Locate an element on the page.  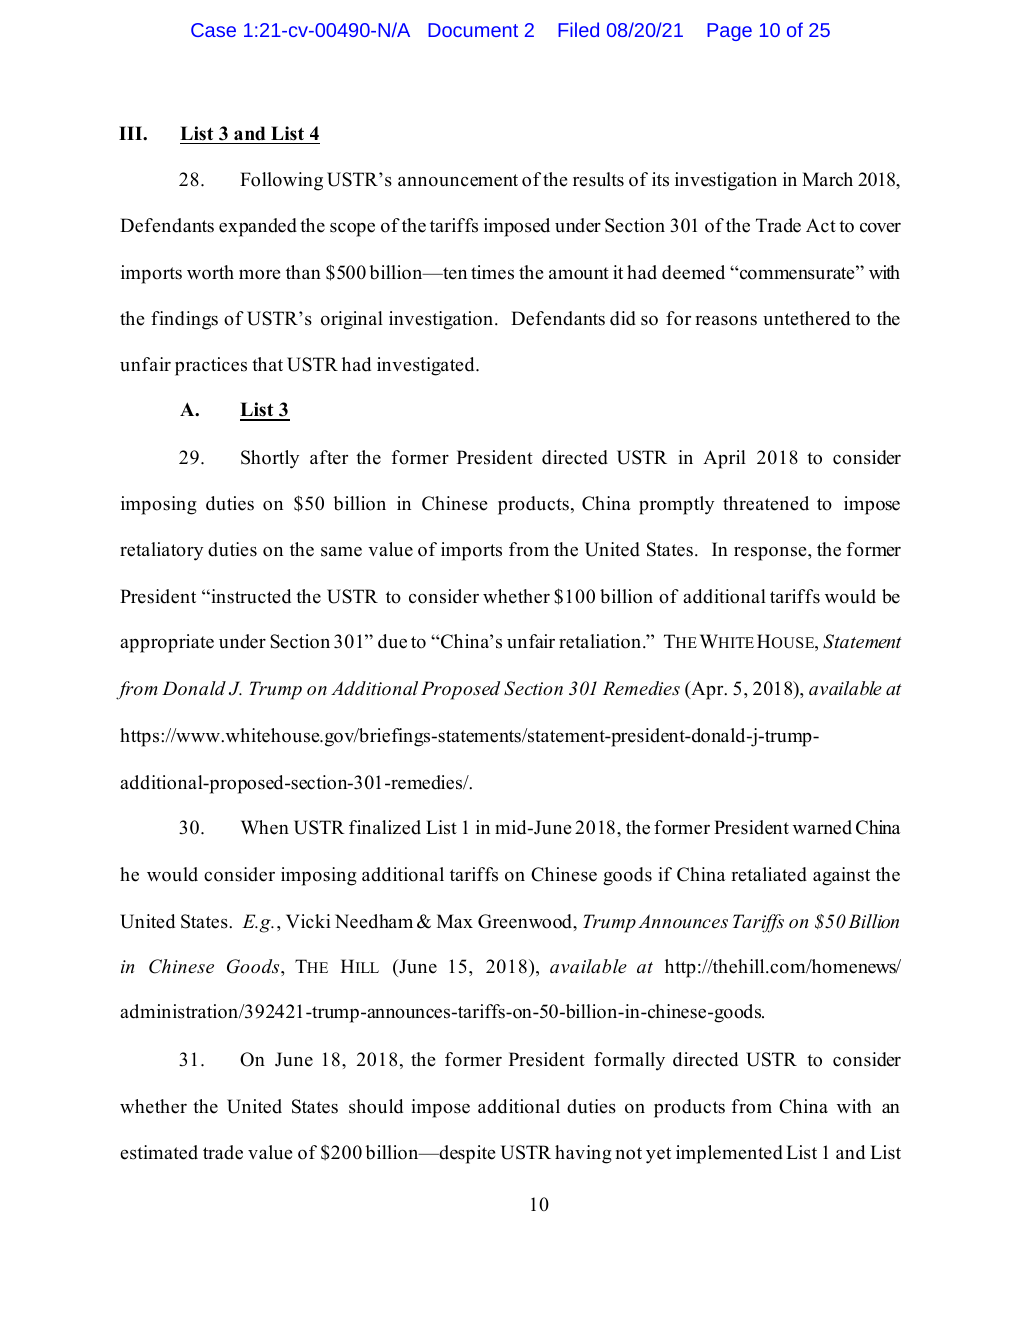
Greenwood is located at coordinates (526, 921).
